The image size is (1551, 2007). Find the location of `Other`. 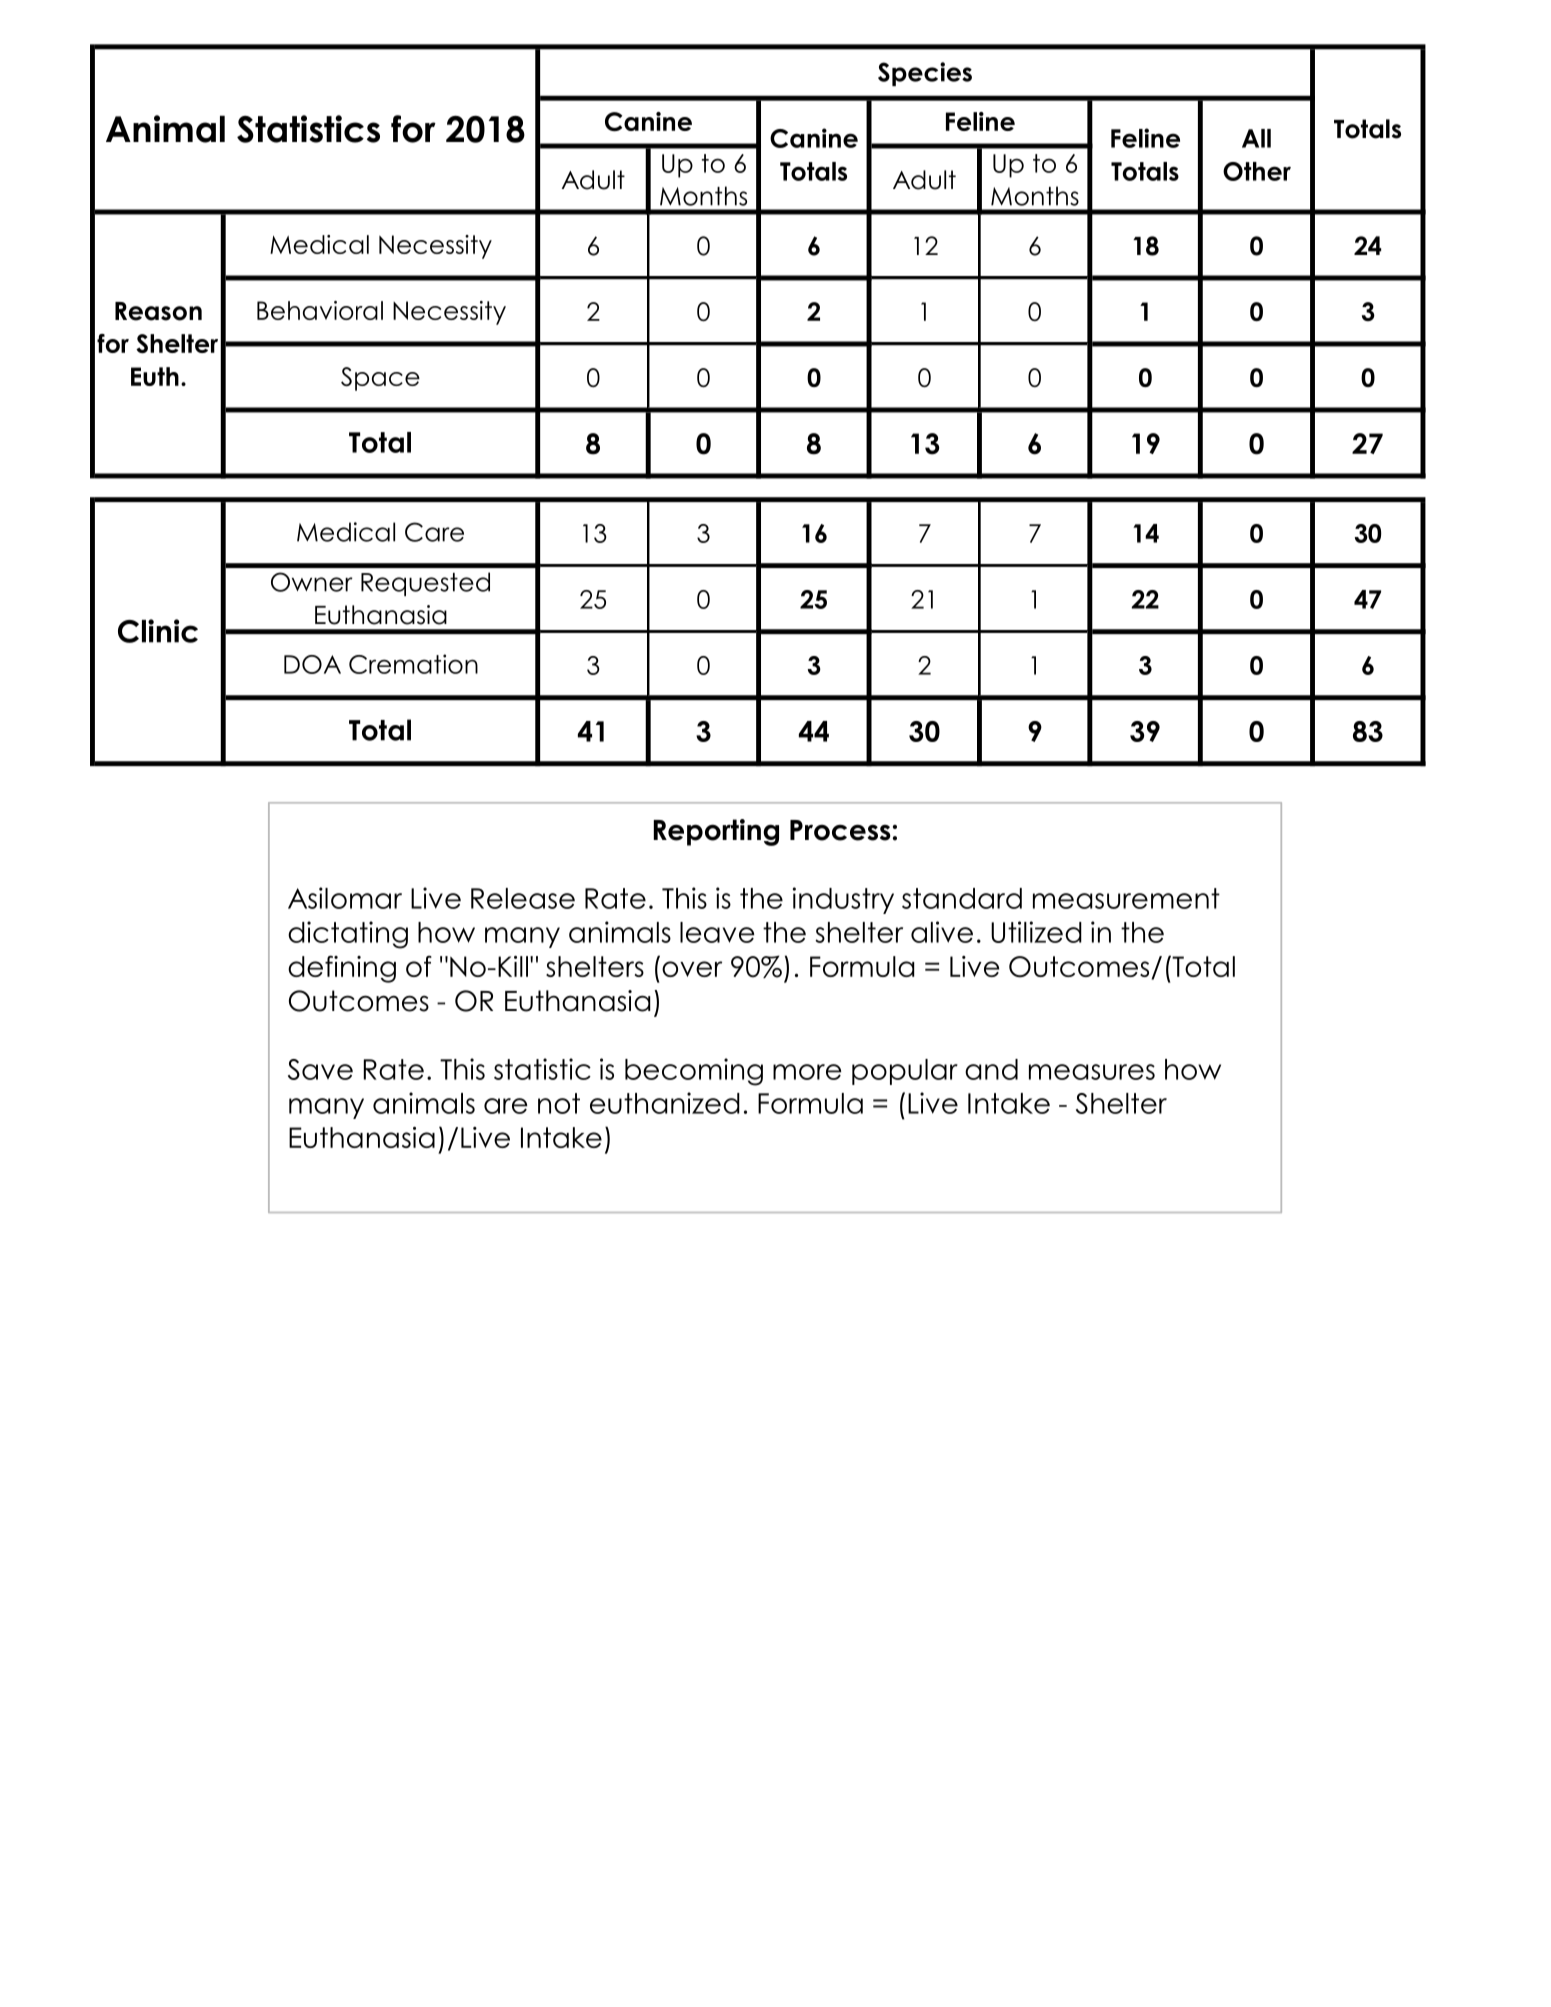

Other is located at coordinates (1257, 171).
